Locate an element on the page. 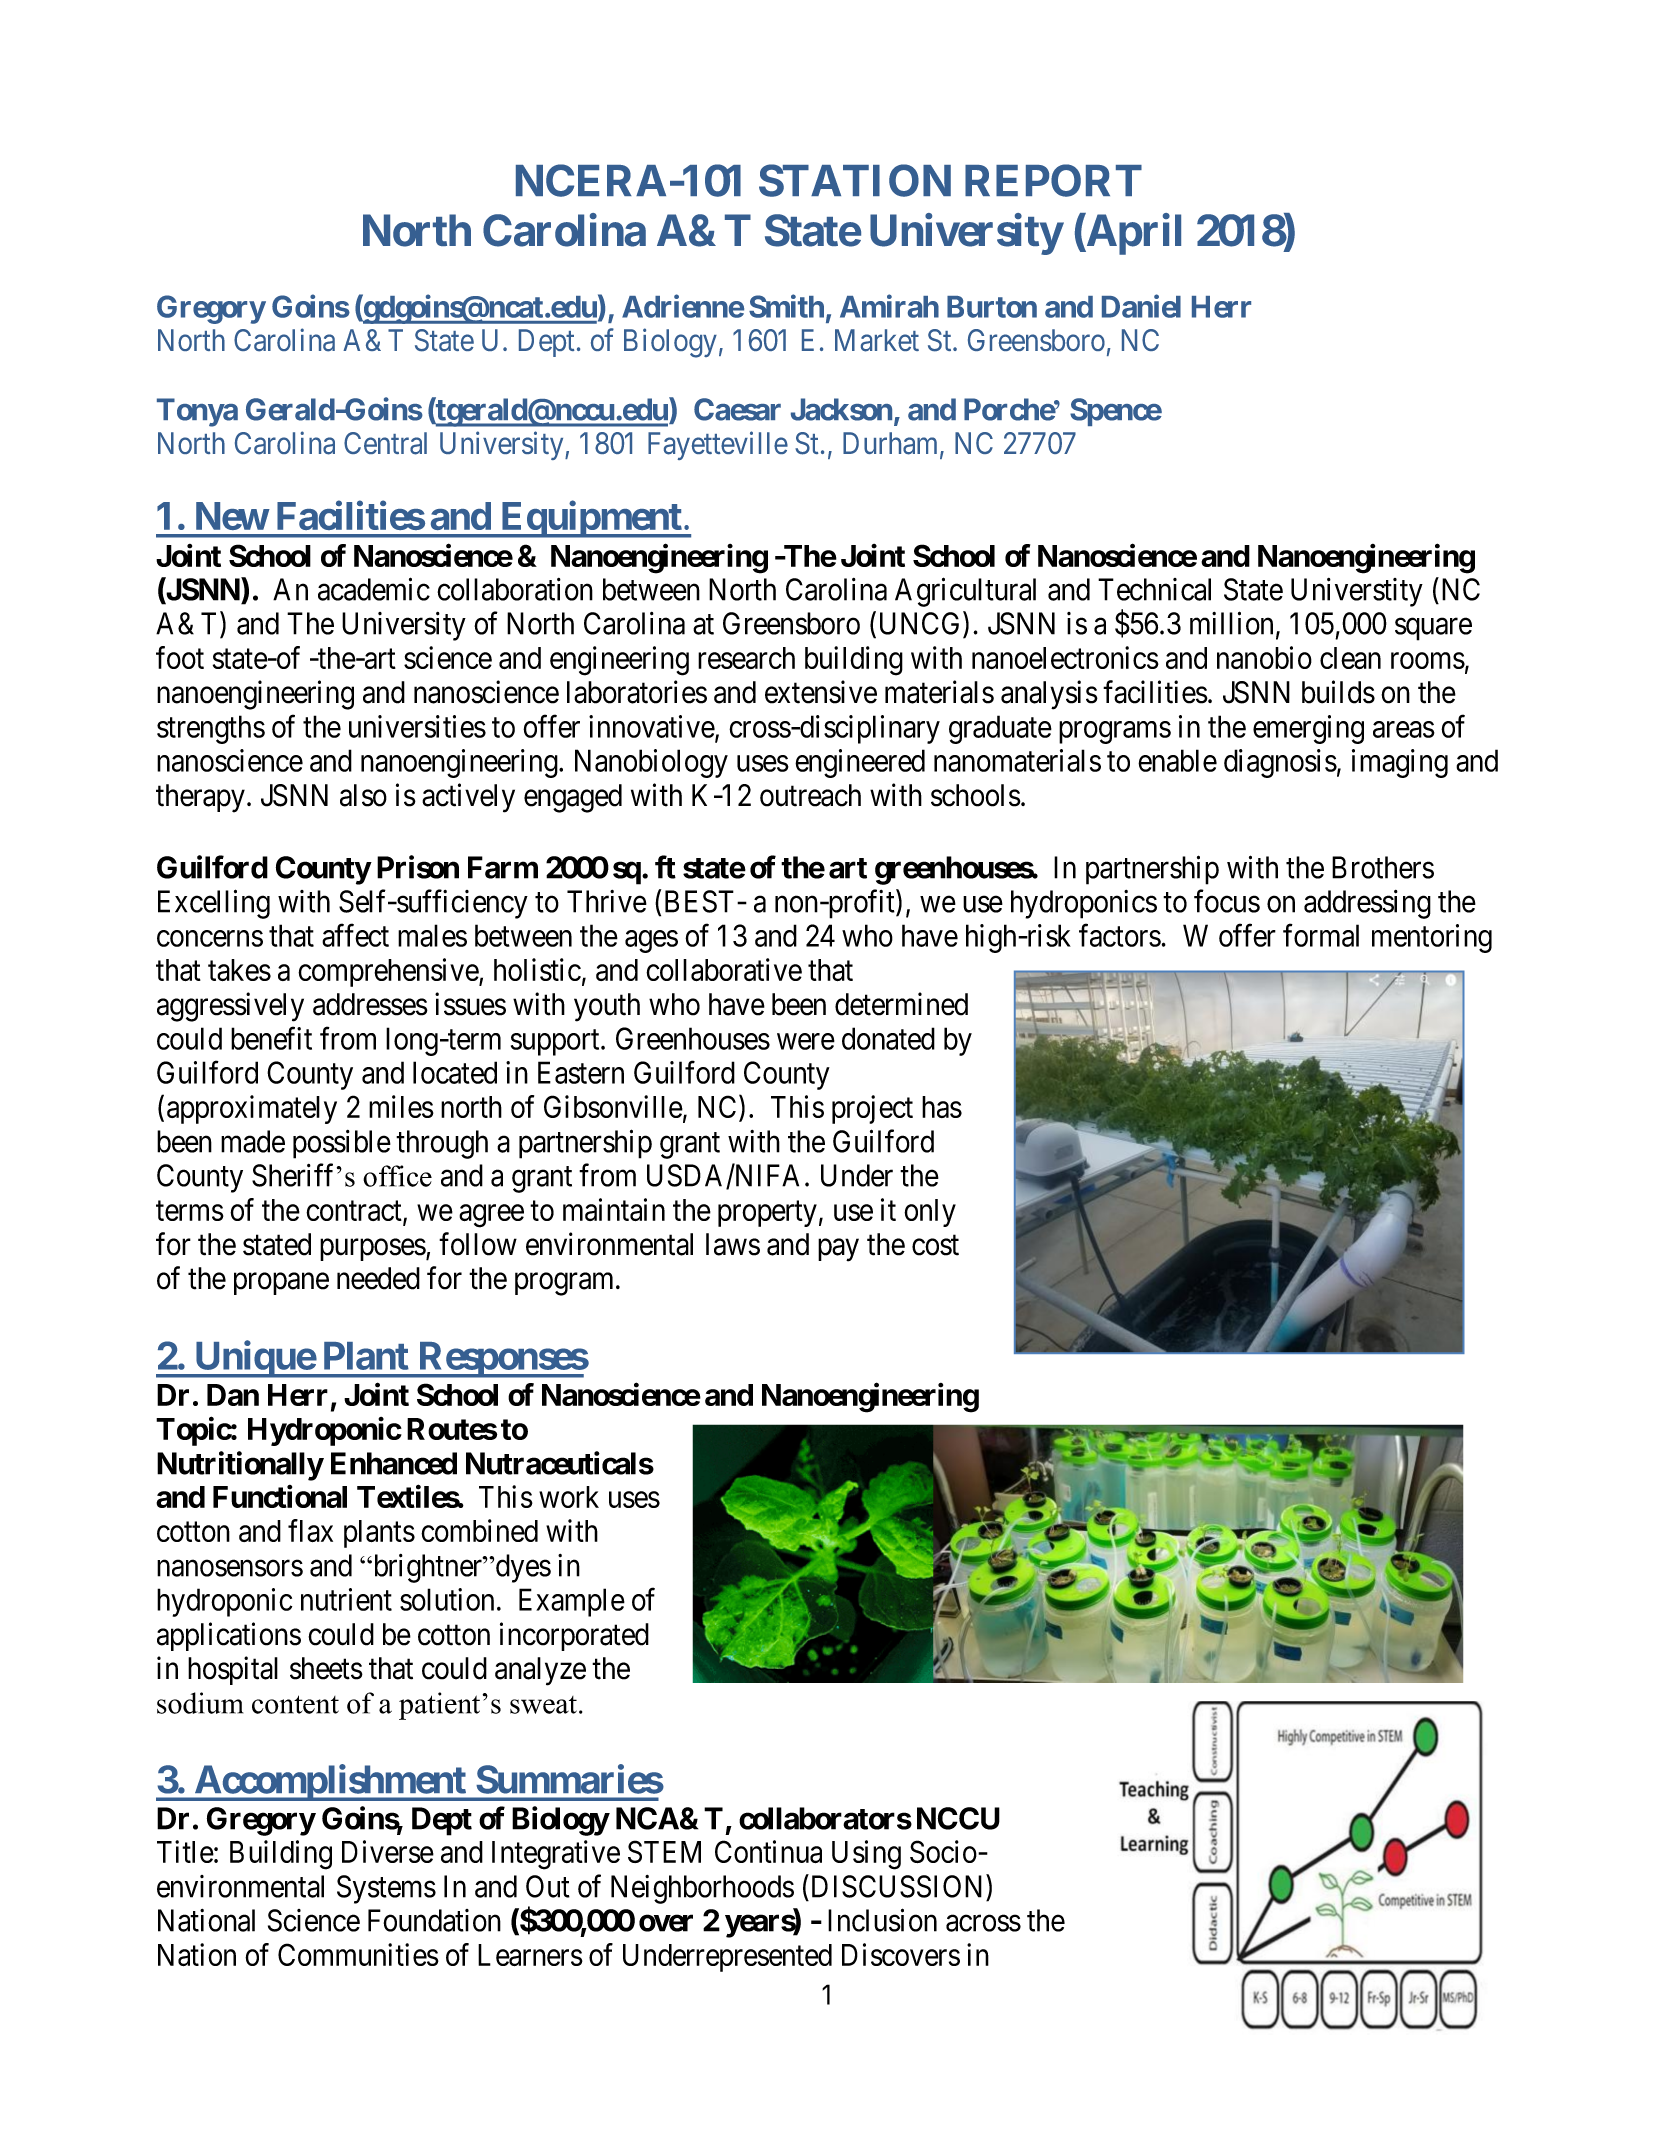  also is located at coordinates (363, 795).
